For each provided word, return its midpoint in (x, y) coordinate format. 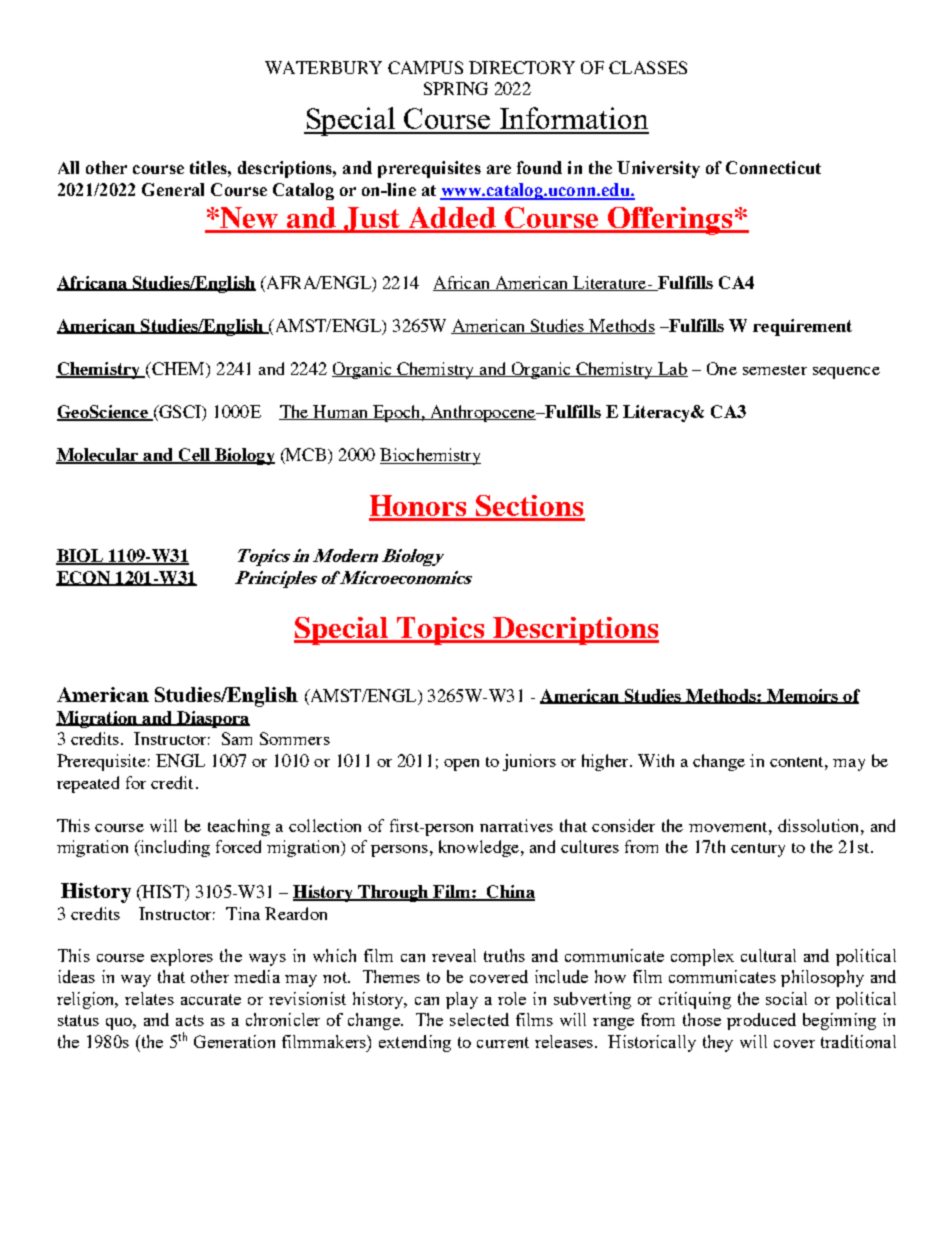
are (499, 169)
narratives (516, 825)
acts (190, 1020)
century (758, 850)
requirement (802, 327)
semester (775, 370)
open (461, 765)
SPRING (456, 88)
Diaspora (212, 719)
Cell (194, 456)
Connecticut (773, 167)
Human (341, 412)
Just (372, 220)
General (173, 189)
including (174, 848)
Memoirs (803, 696)
